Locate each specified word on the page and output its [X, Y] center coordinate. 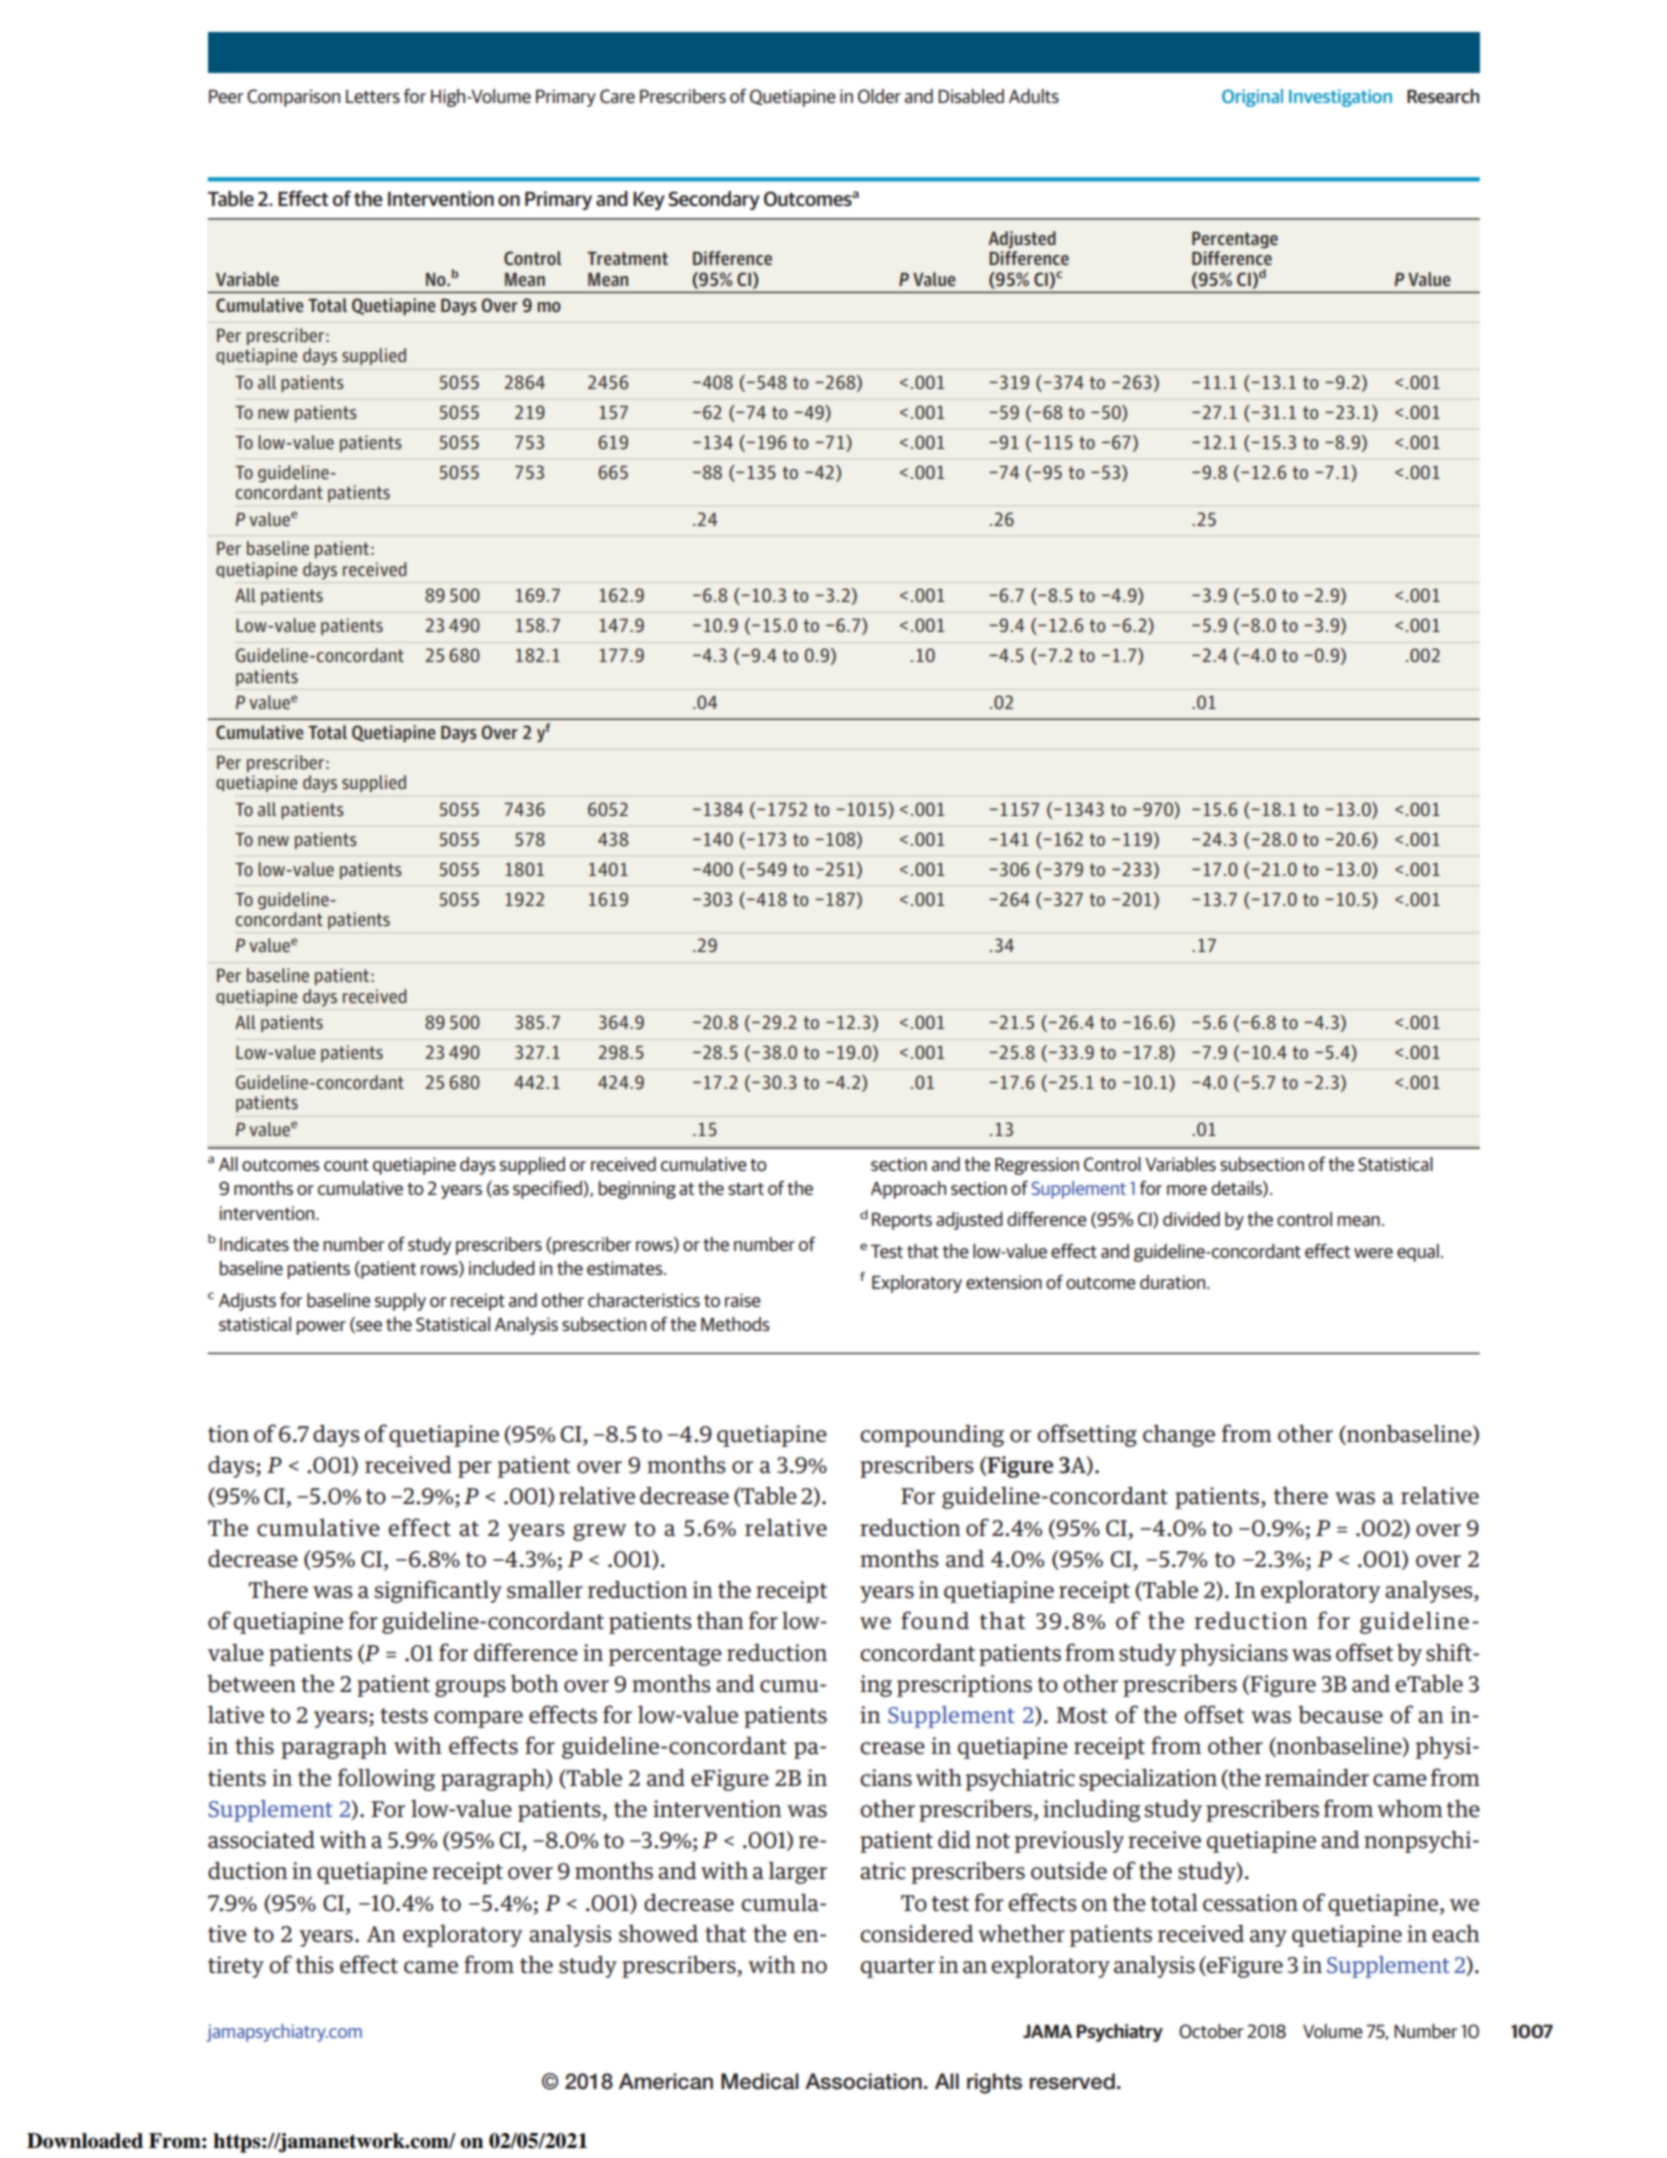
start [746, 1189]
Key [649, 201]
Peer [226, 96]
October [1211, 2031]
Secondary [714, 200]
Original [1252, 98]
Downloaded [85, 2141]
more [1187, 1190]
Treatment [627, 259]
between [251, 1683]
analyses [1430, 1591]
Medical [760, 2081]
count [346, 1165]
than [720, 1620]
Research [1443, 96]
